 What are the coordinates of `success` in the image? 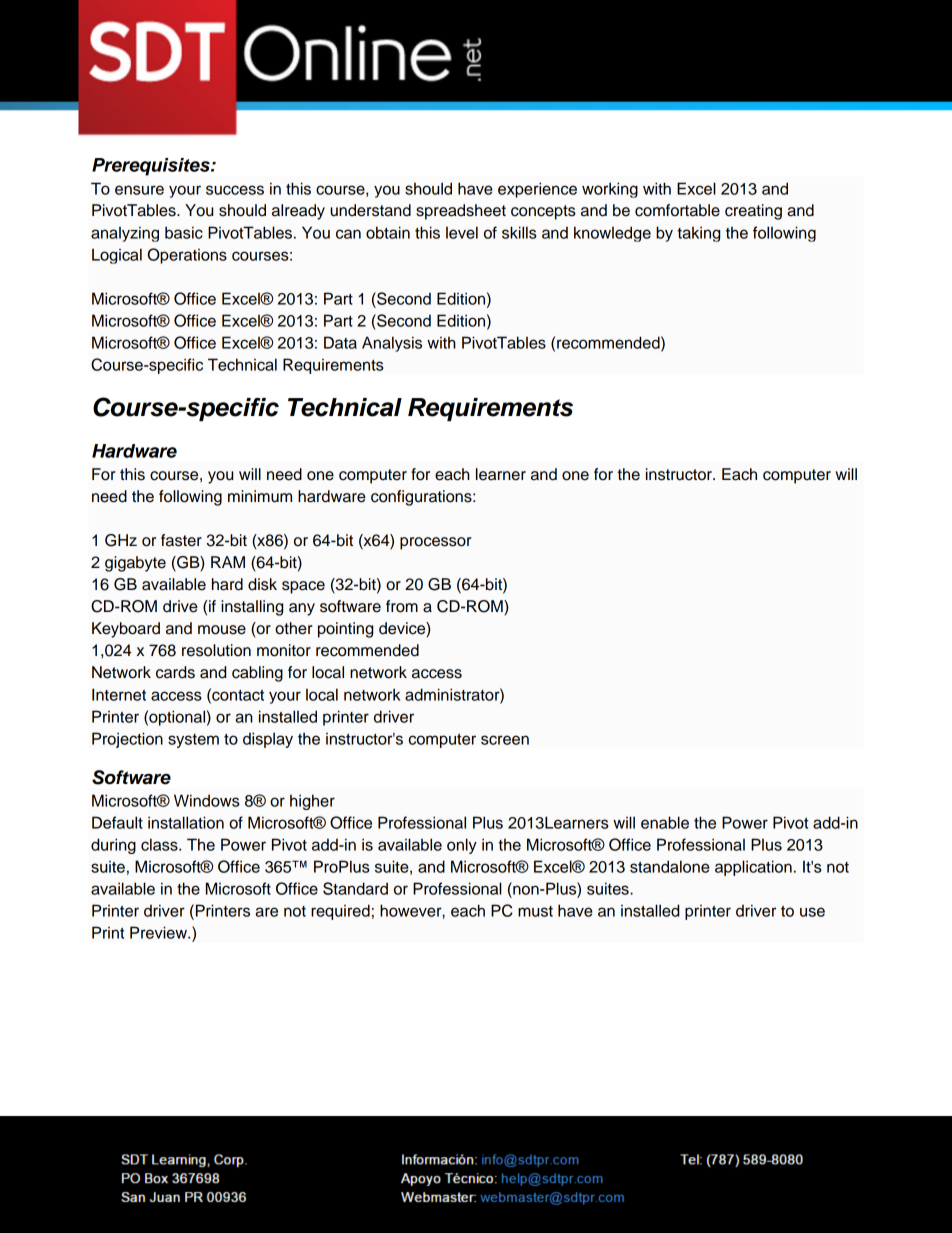 It's located at (235, 190).
